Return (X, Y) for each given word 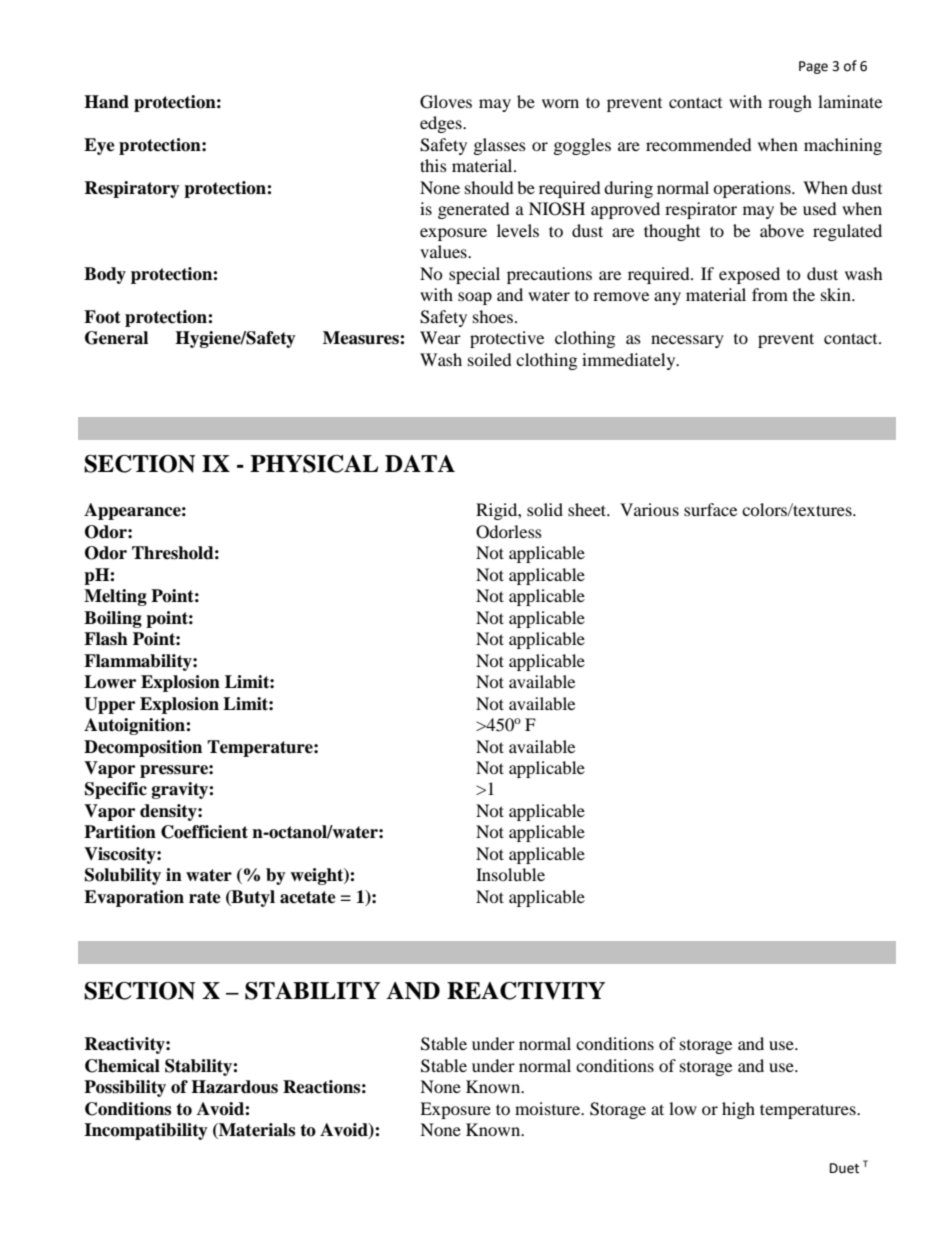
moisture (549, 1108)
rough (790, 103)
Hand (106, 102)
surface (710, 509)
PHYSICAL (314, 464)
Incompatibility (146, 1131)
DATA (420, 463)
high (738, 1110)
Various (649, 509)
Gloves (446, 102)
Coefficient (204, 832)
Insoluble (510, 874)
